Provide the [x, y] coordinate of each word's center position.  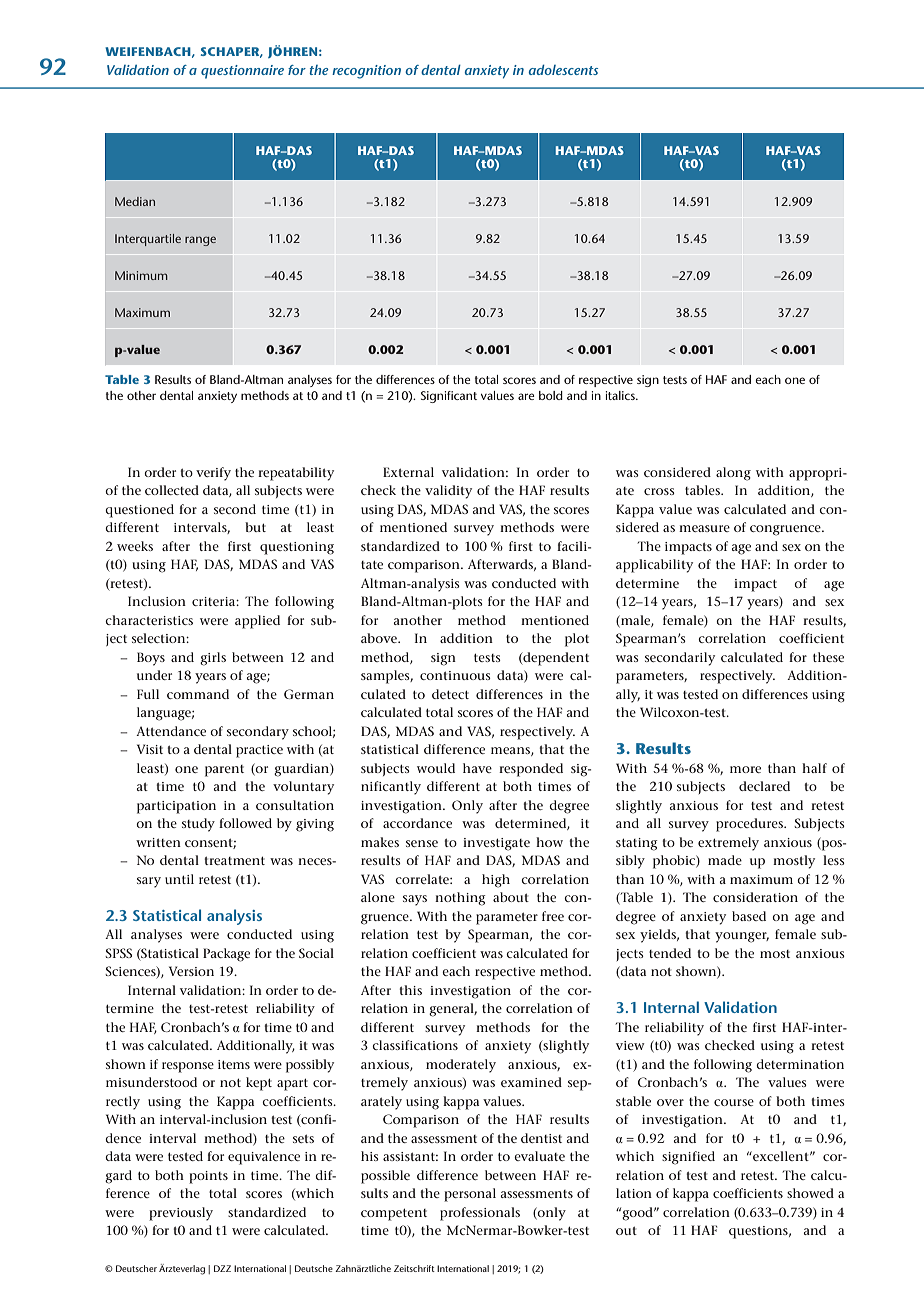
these [828, 657]
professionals [480, 1214]
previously [181, 1214]
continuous [455, 675]
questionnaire [242, 72]
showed [810, 1193]
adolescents [563, 70]
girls [213, 659]
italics [621, 395]
